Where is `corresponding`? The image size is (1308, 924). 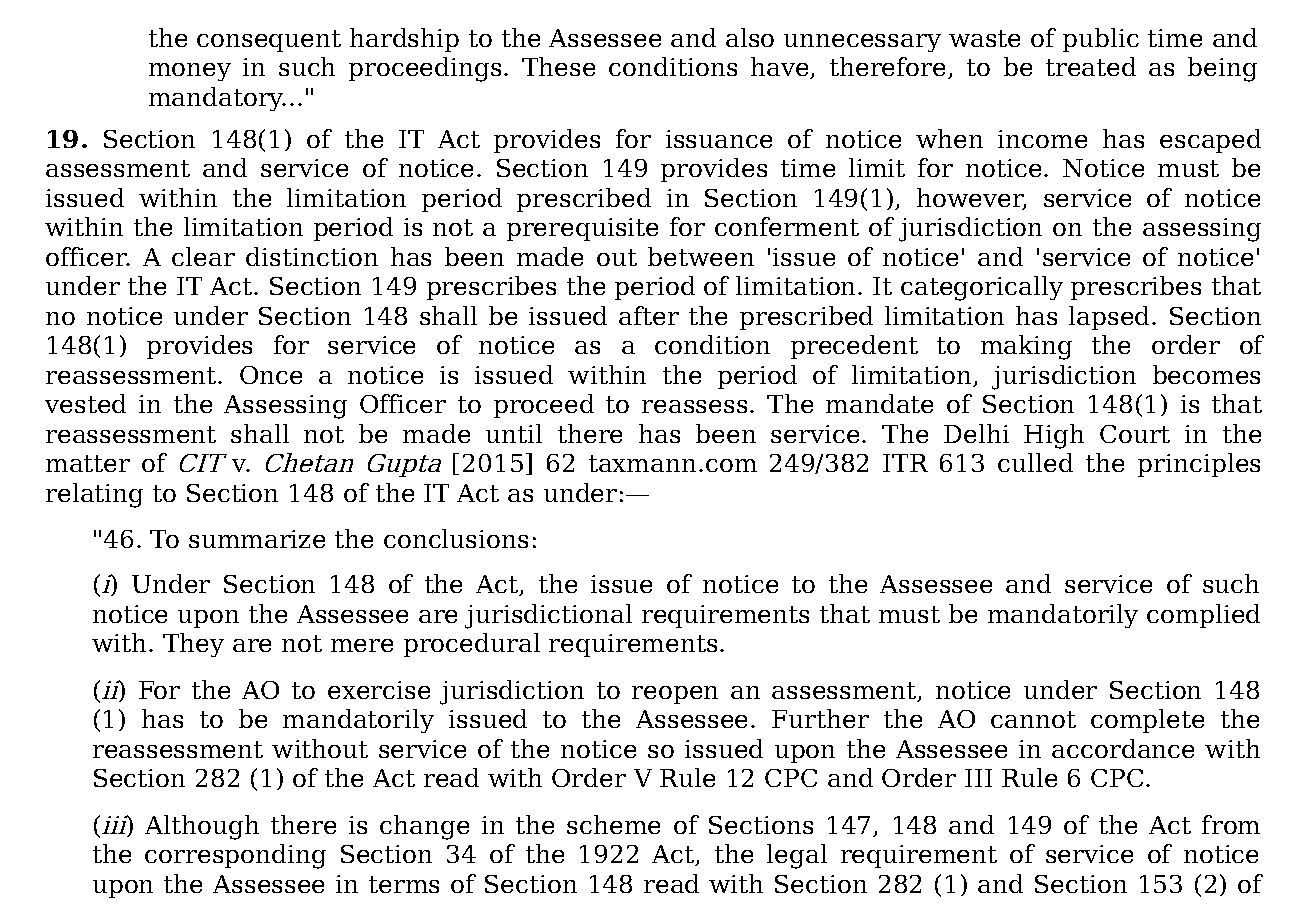
corresponding is located at coordinates (235, 856).
